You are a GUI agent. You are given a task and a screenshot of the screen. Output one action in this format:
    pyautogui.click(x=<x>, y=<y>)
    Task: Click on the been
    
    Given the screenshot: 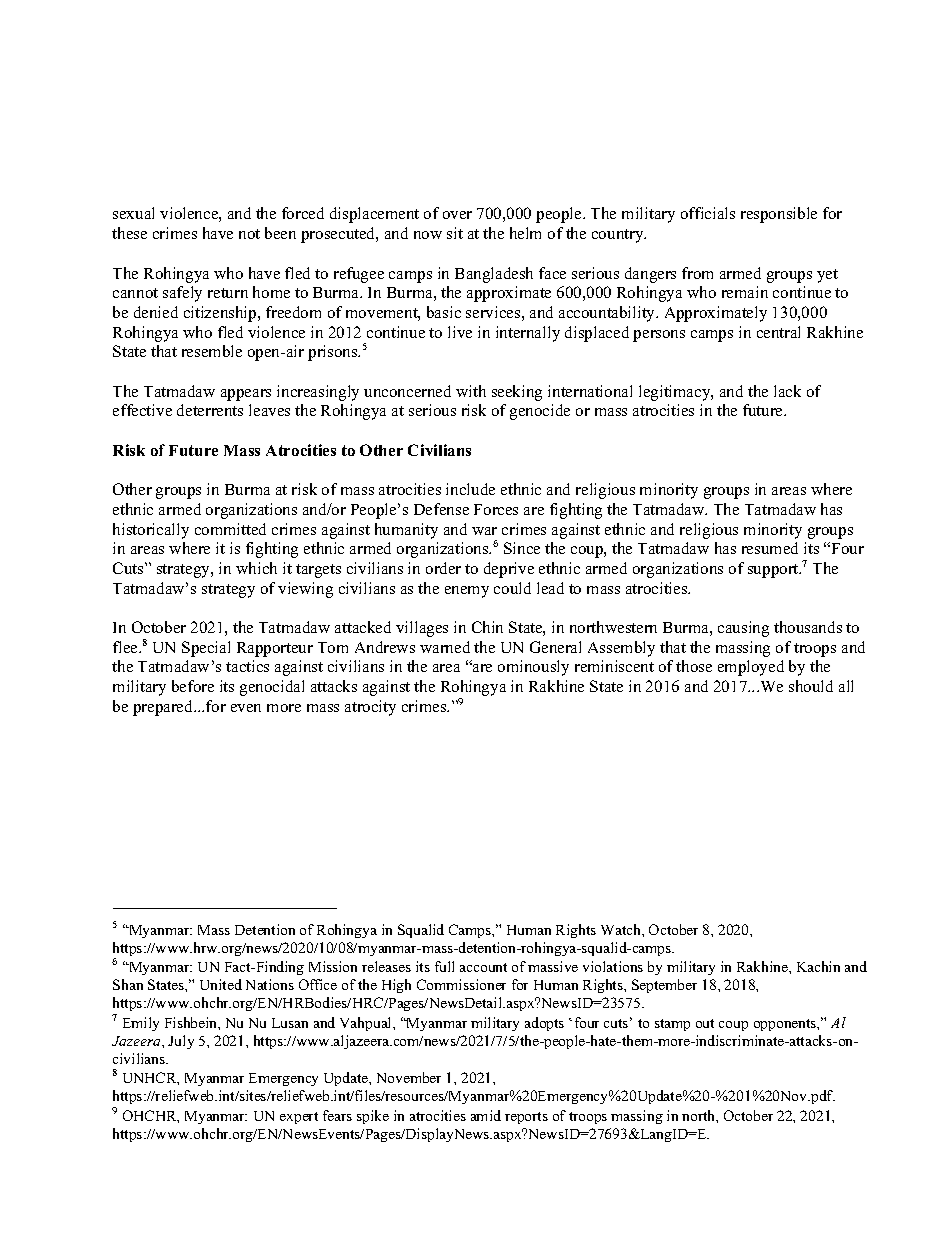 What is the action you would take?
    pyautogui.click(x=280, y=233)
